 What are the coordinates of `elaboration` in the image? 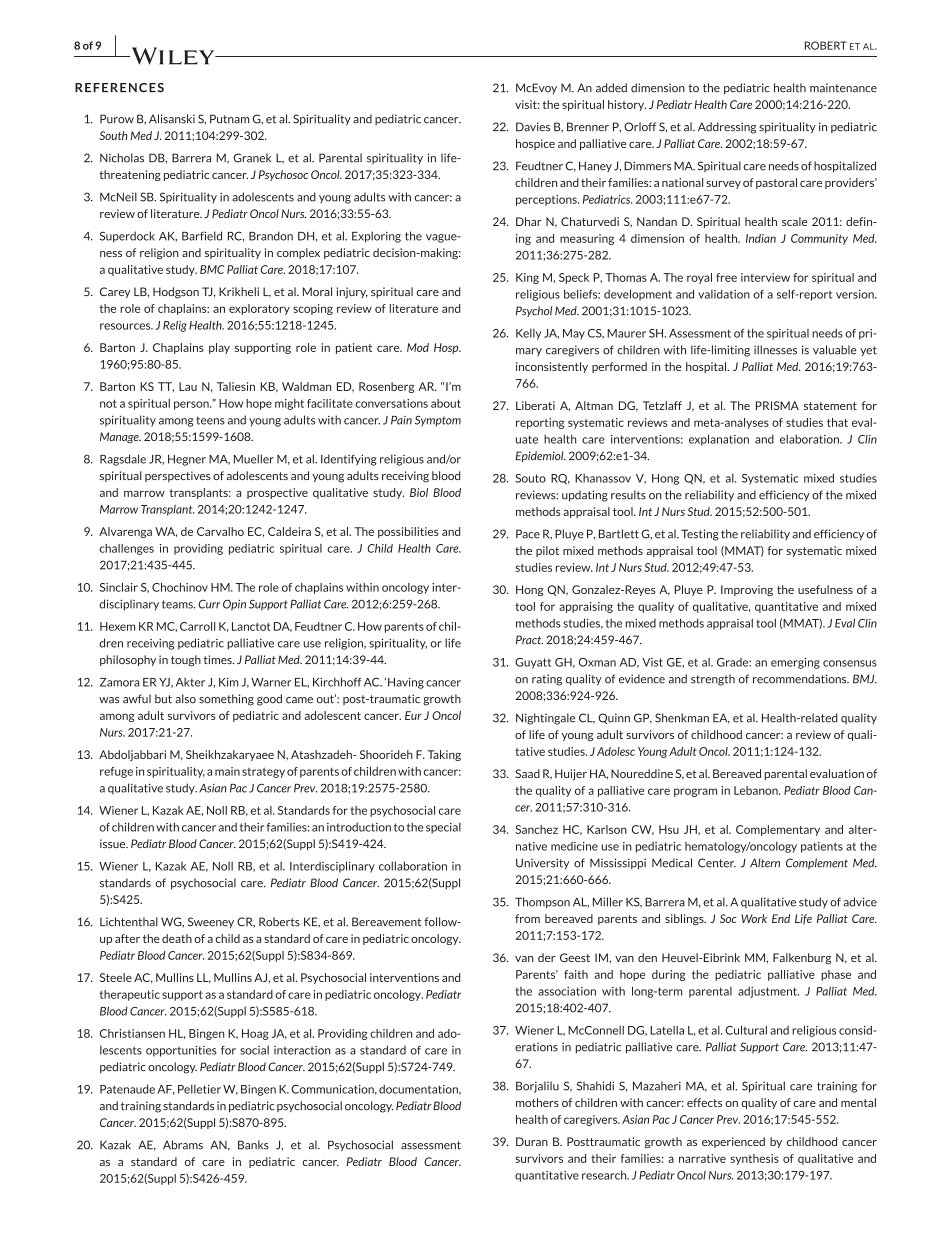 It's located at (810, 439).
